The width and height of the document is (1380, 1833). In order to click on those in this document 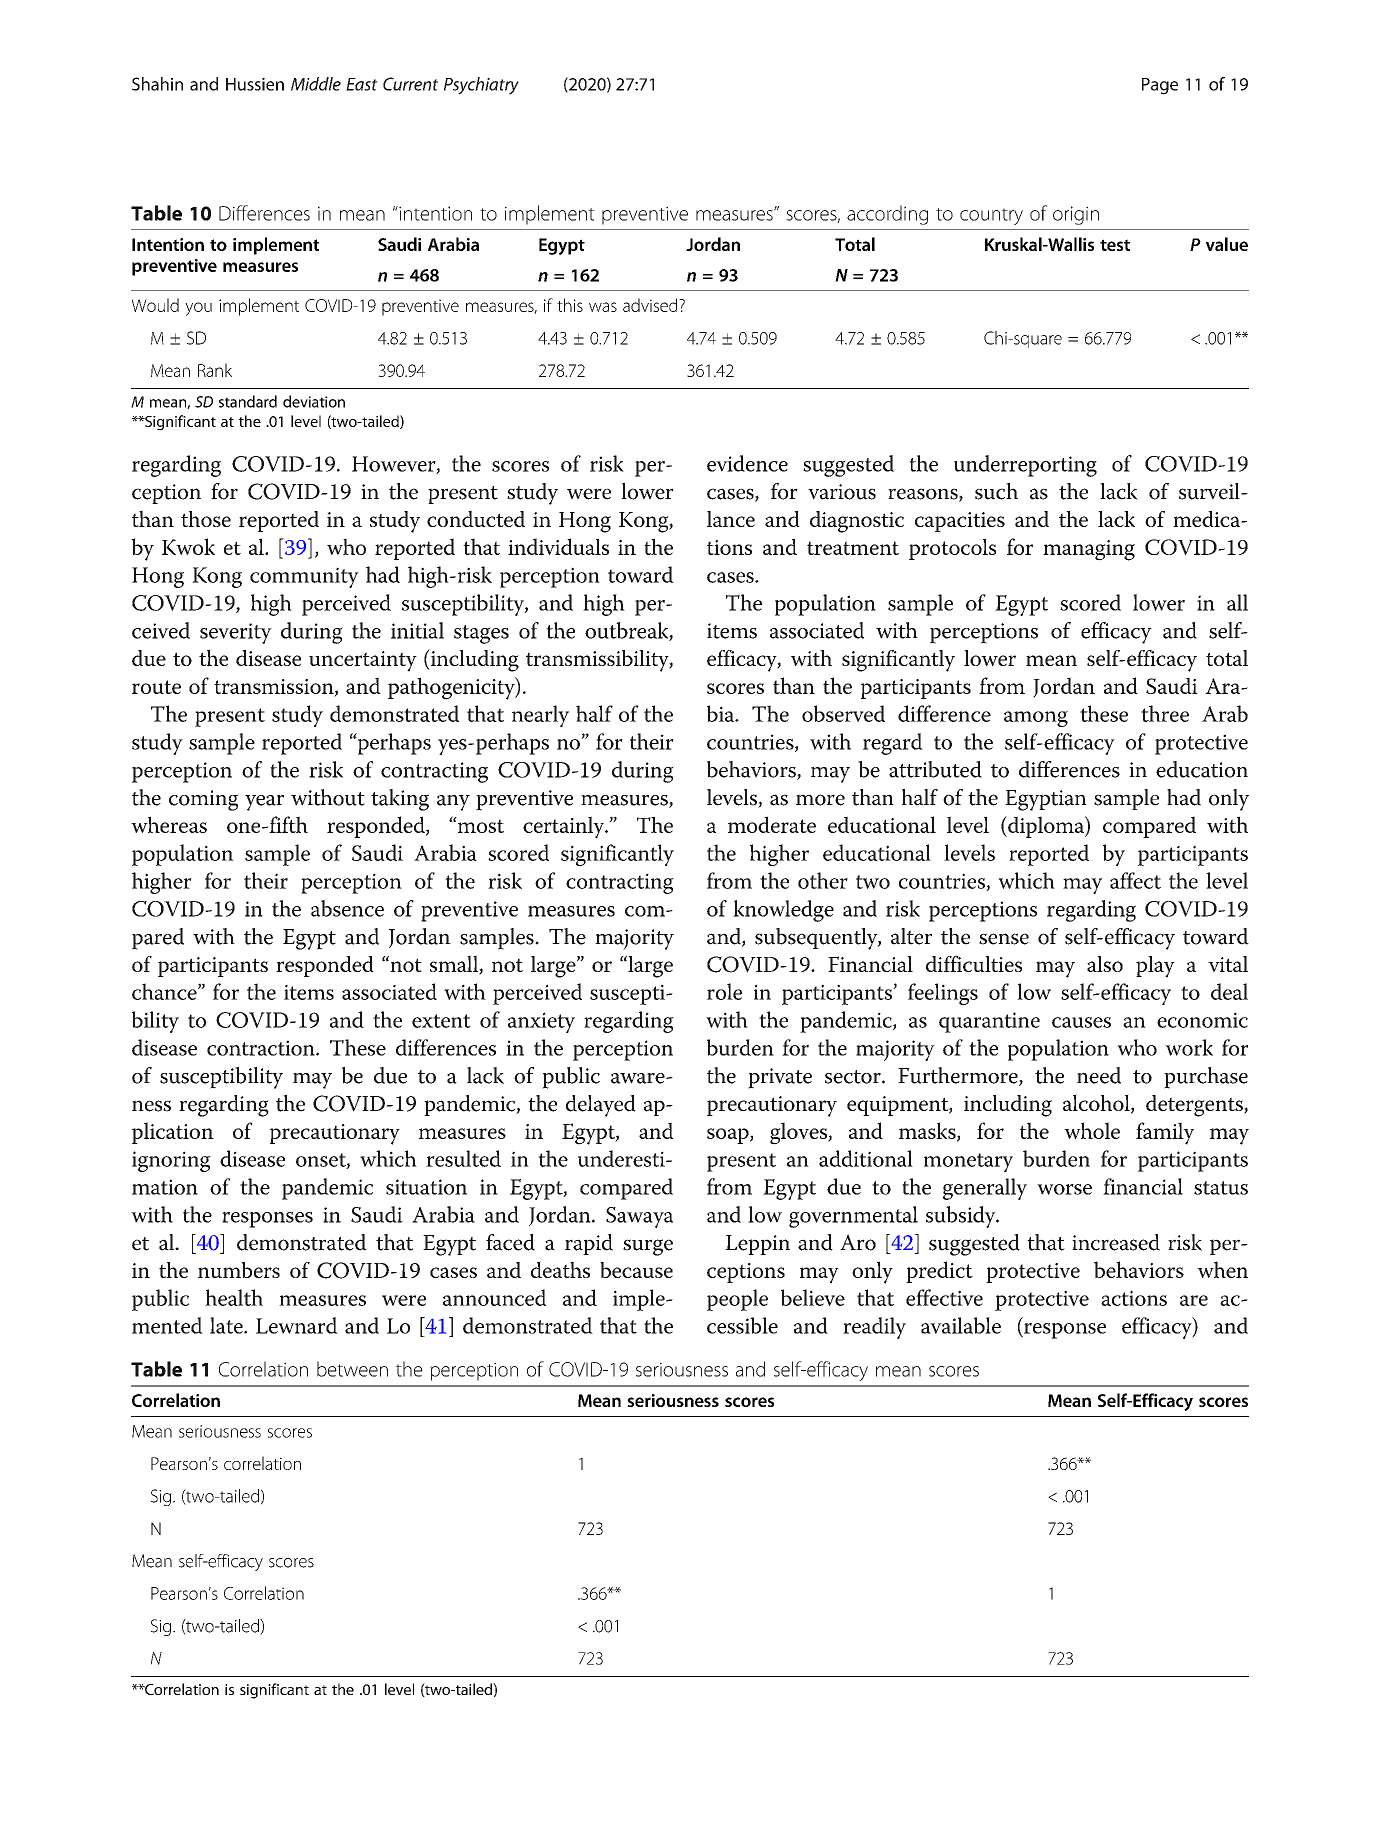, I will do `click(206, 519)`.
